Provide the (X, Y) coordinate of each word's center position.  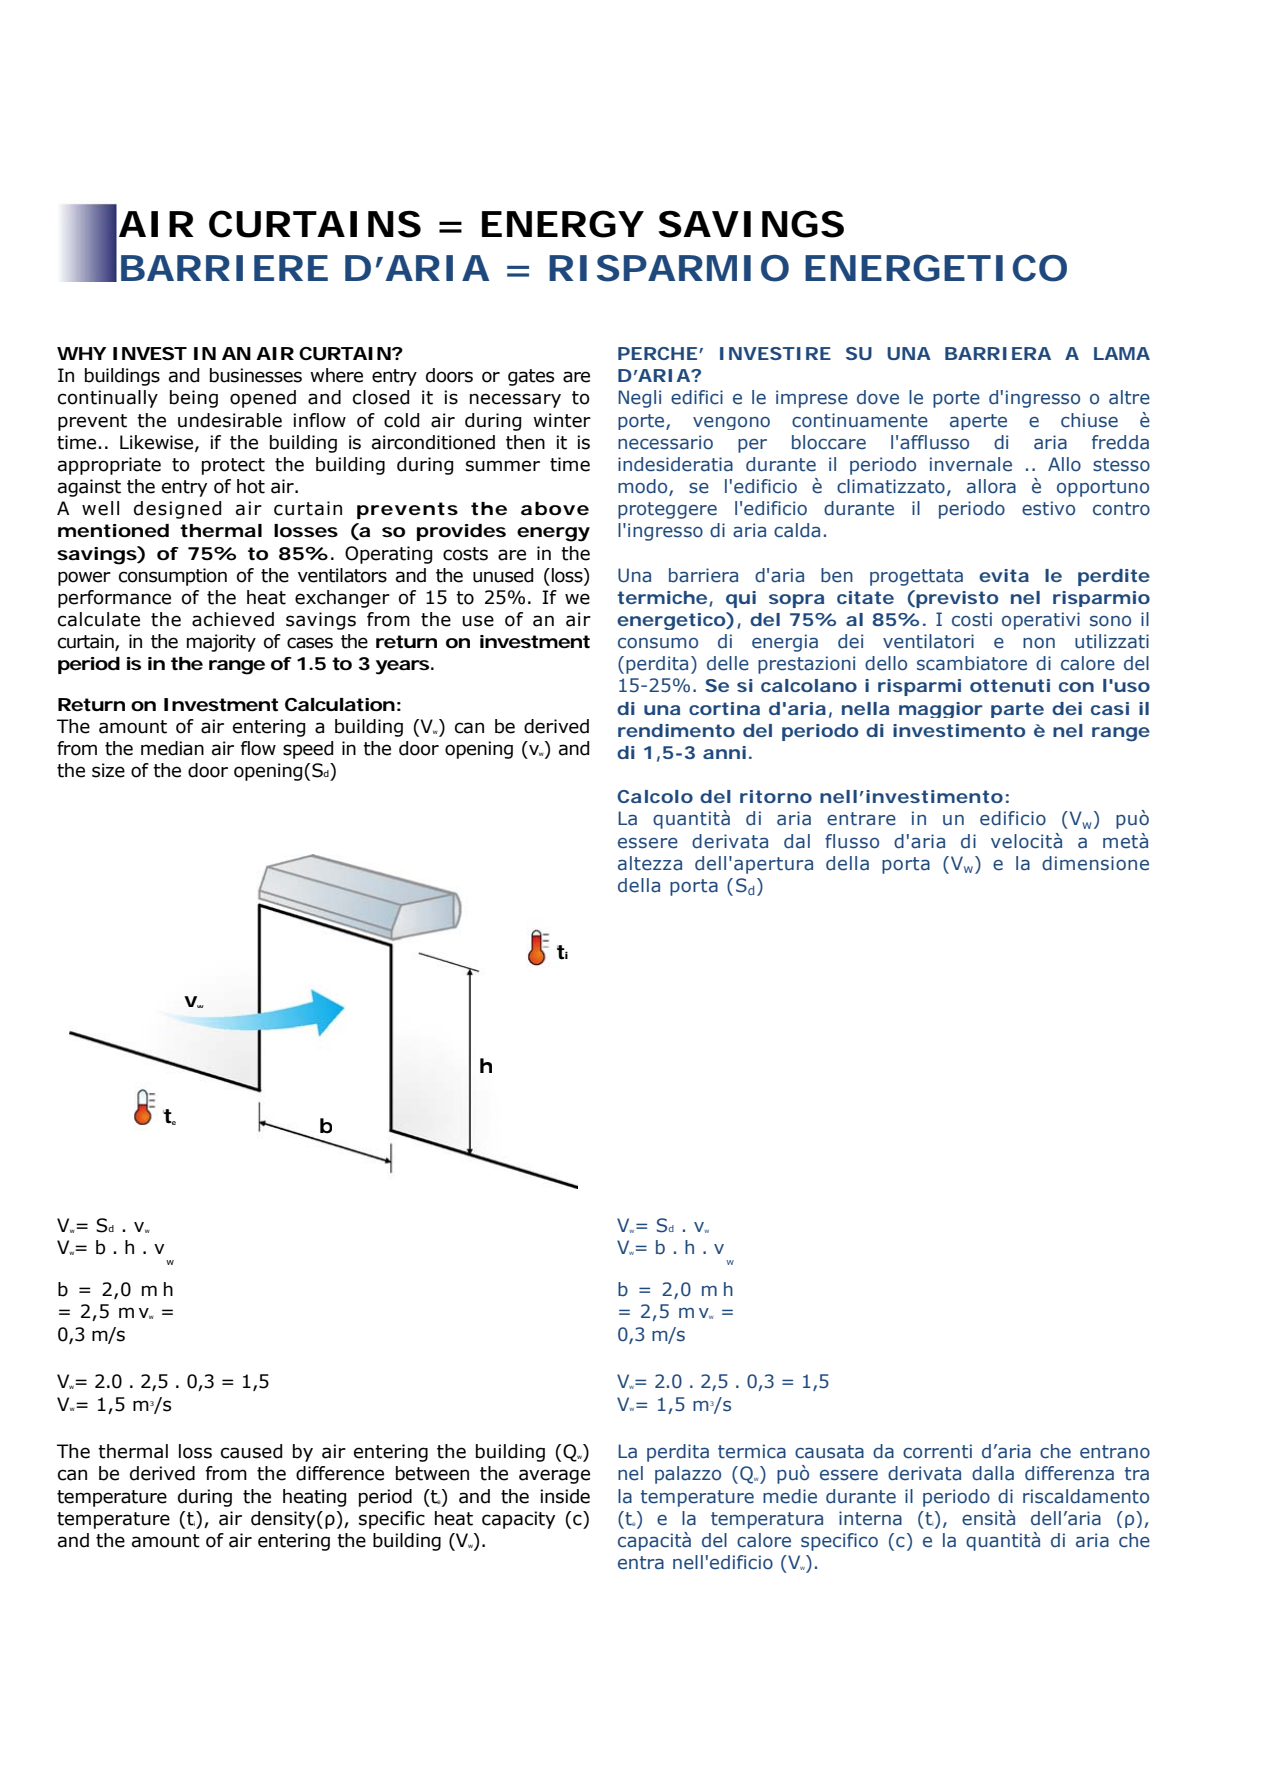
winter (562, 420)
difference (340, 1473)
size (108, 770)
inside (565, 1496)
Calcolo (655, 796)
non (1039, 643)
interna (870, 1518)
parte (1017, 710)
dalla (993, 1473)
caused (251, 1451)
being (194, 399)
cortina (724, 708)
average (554, 1476)
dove (878, 397)
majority (221, 643)
